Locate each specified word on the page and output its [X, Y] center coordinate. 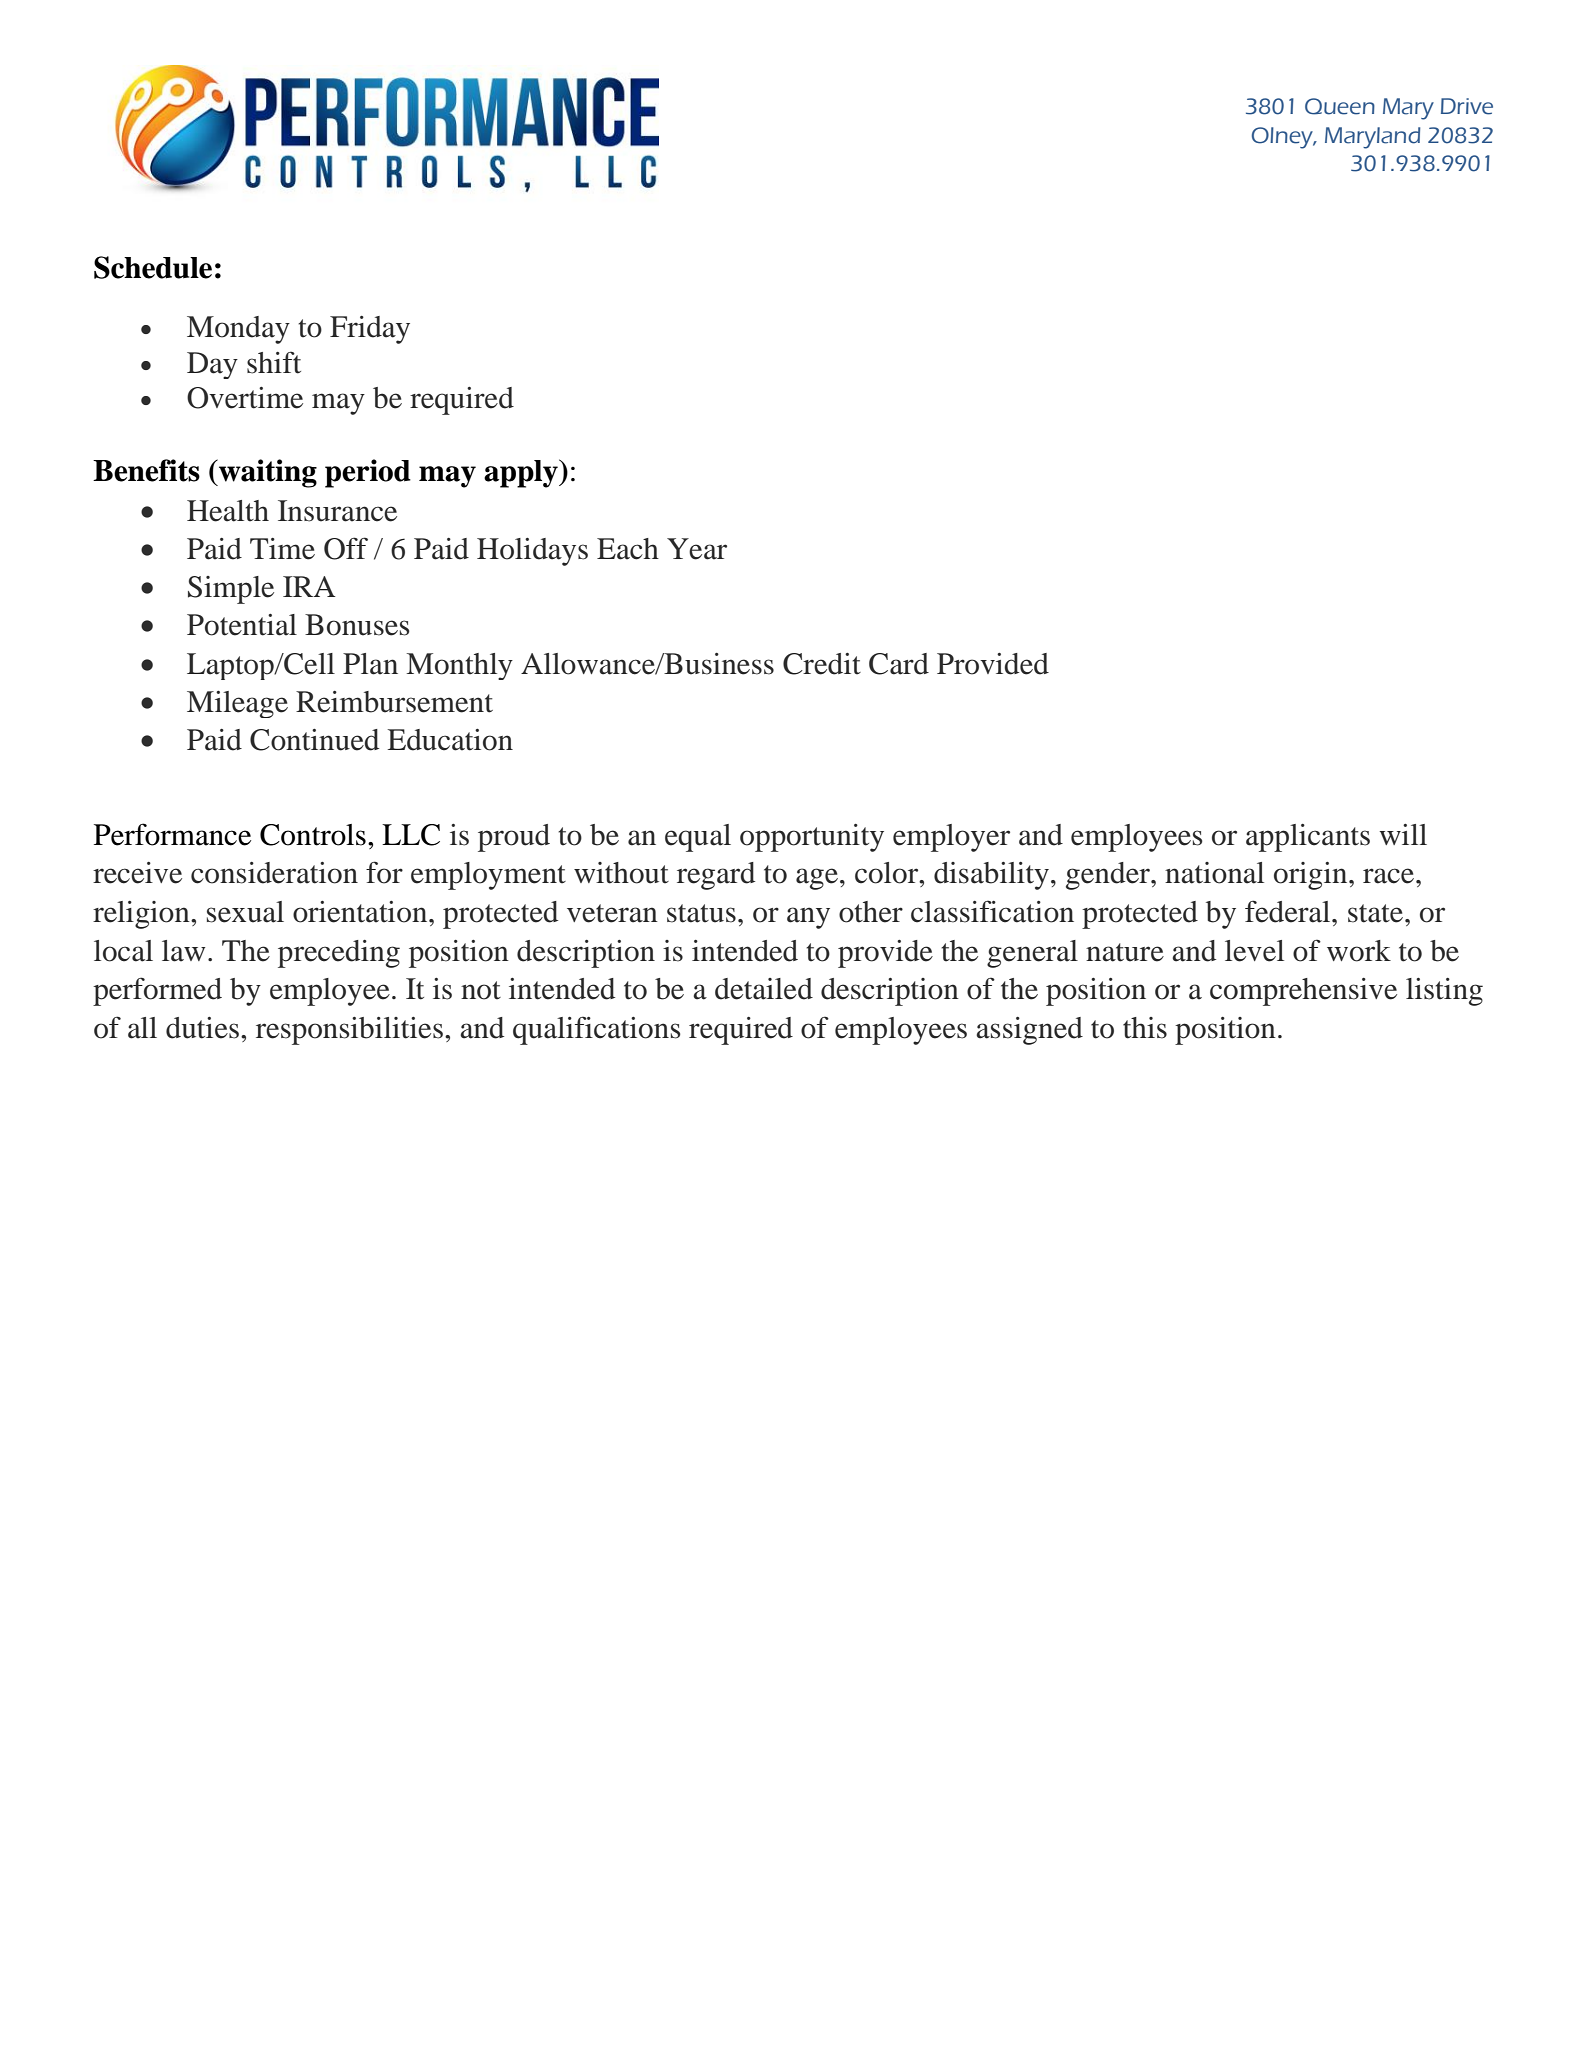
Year [697, 549]
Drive [1467, 106]
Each [628, 549]
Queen [1340, 106]
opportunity [812, 838]
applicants [1308, 838]
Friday [370, 330]
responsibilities [349, 1031]
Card [899, 664]
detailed [764, 989]
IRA [309, 586]
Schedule [153, 267]
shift [274, 362]
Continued [314, 740]
